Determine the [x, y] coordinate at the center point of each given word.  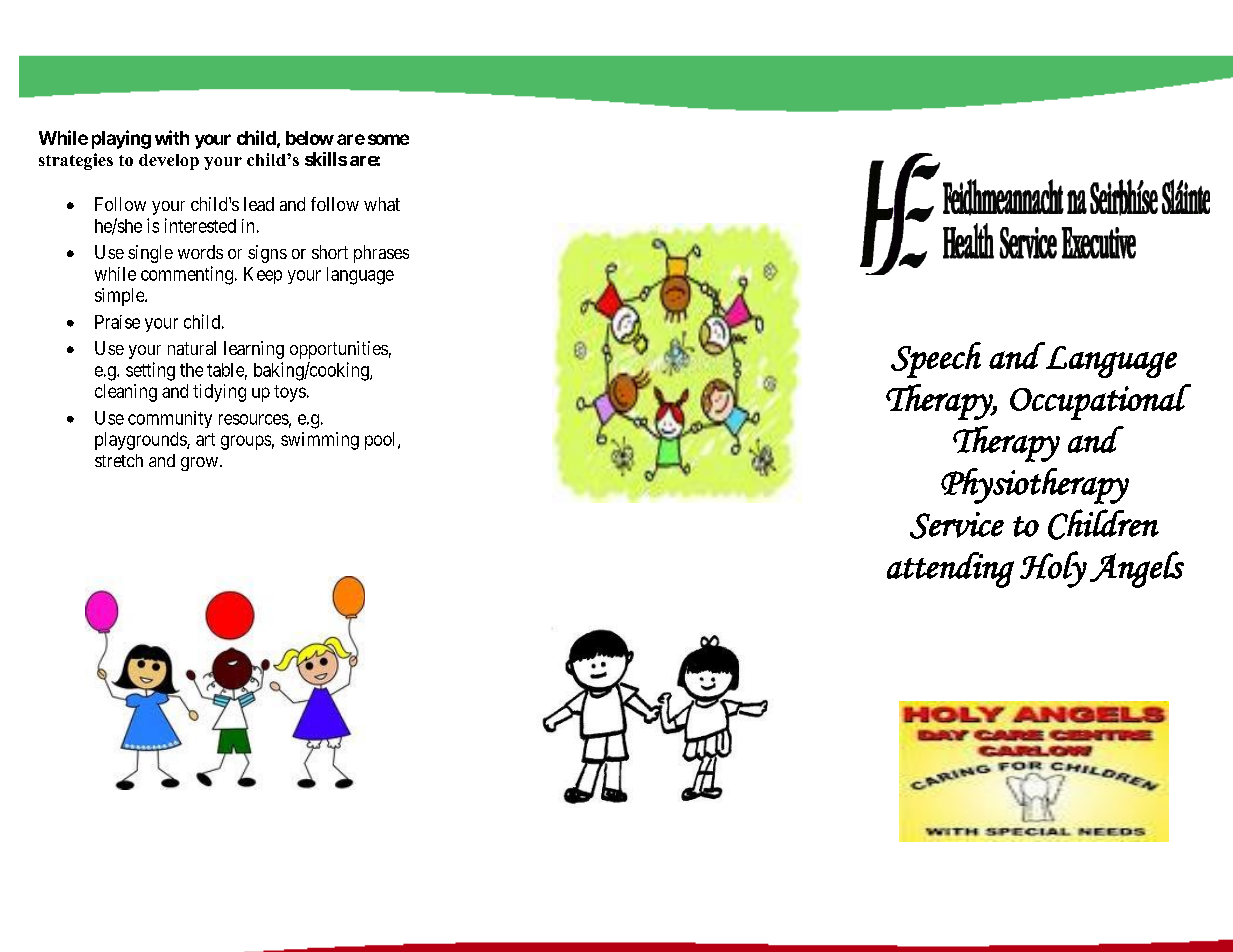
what [382, 204]
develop [169, 162]
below [310, 138]
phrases [381, 254]
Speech [936, 360]
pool [382, 441]
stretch [119, 460]
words [200, 252]
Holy [1053, 569]
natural [192, 348]
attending [950, 570]
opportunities [339, 350]
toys [290, 393]
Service [957, 525]
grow [199, 464]
